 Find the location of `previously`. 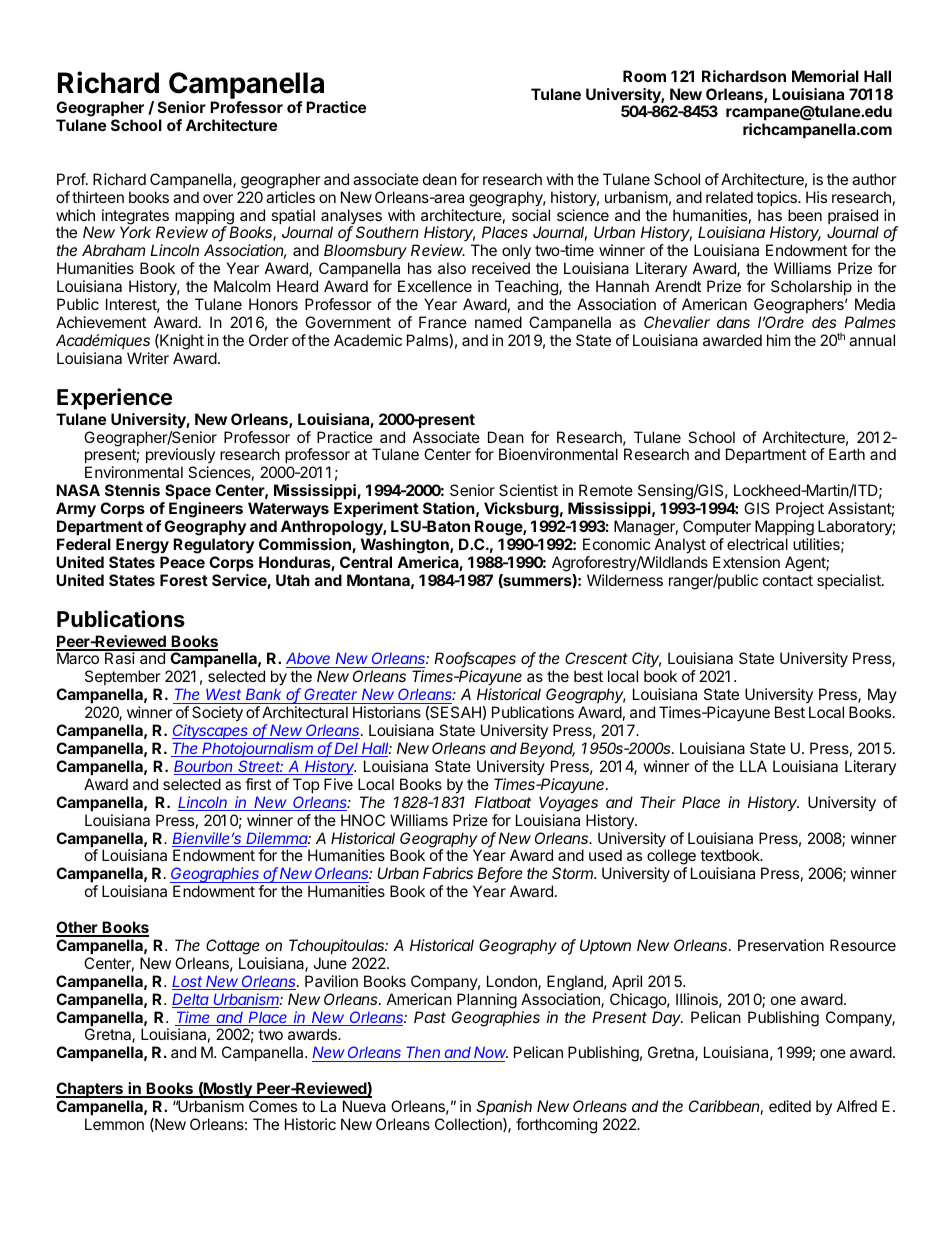

previously is located at coordinates (180, 457).
